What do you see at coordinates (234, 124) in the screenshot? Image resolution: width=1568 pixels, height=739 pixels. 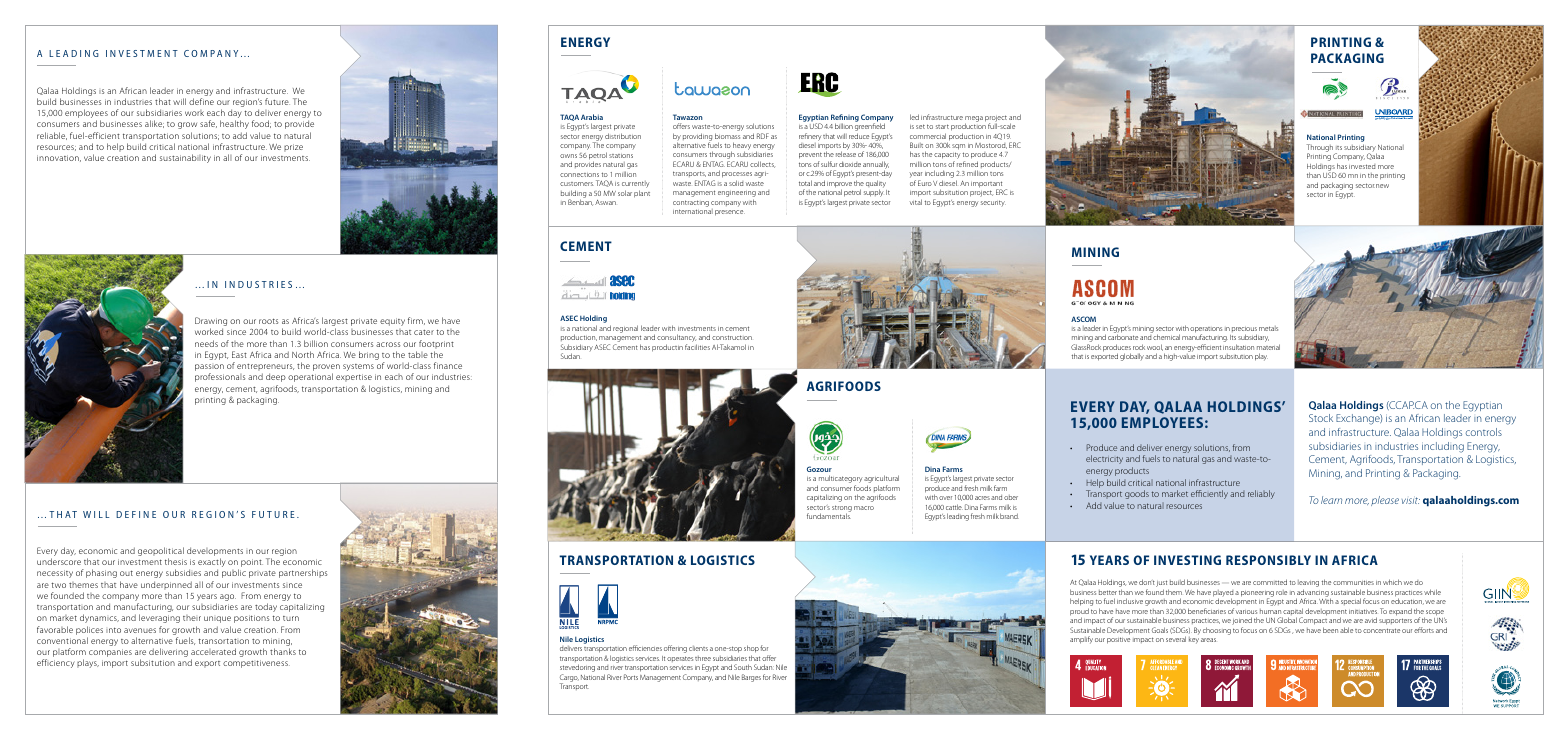 I see `healthy` at bounding box center [234, 124].
